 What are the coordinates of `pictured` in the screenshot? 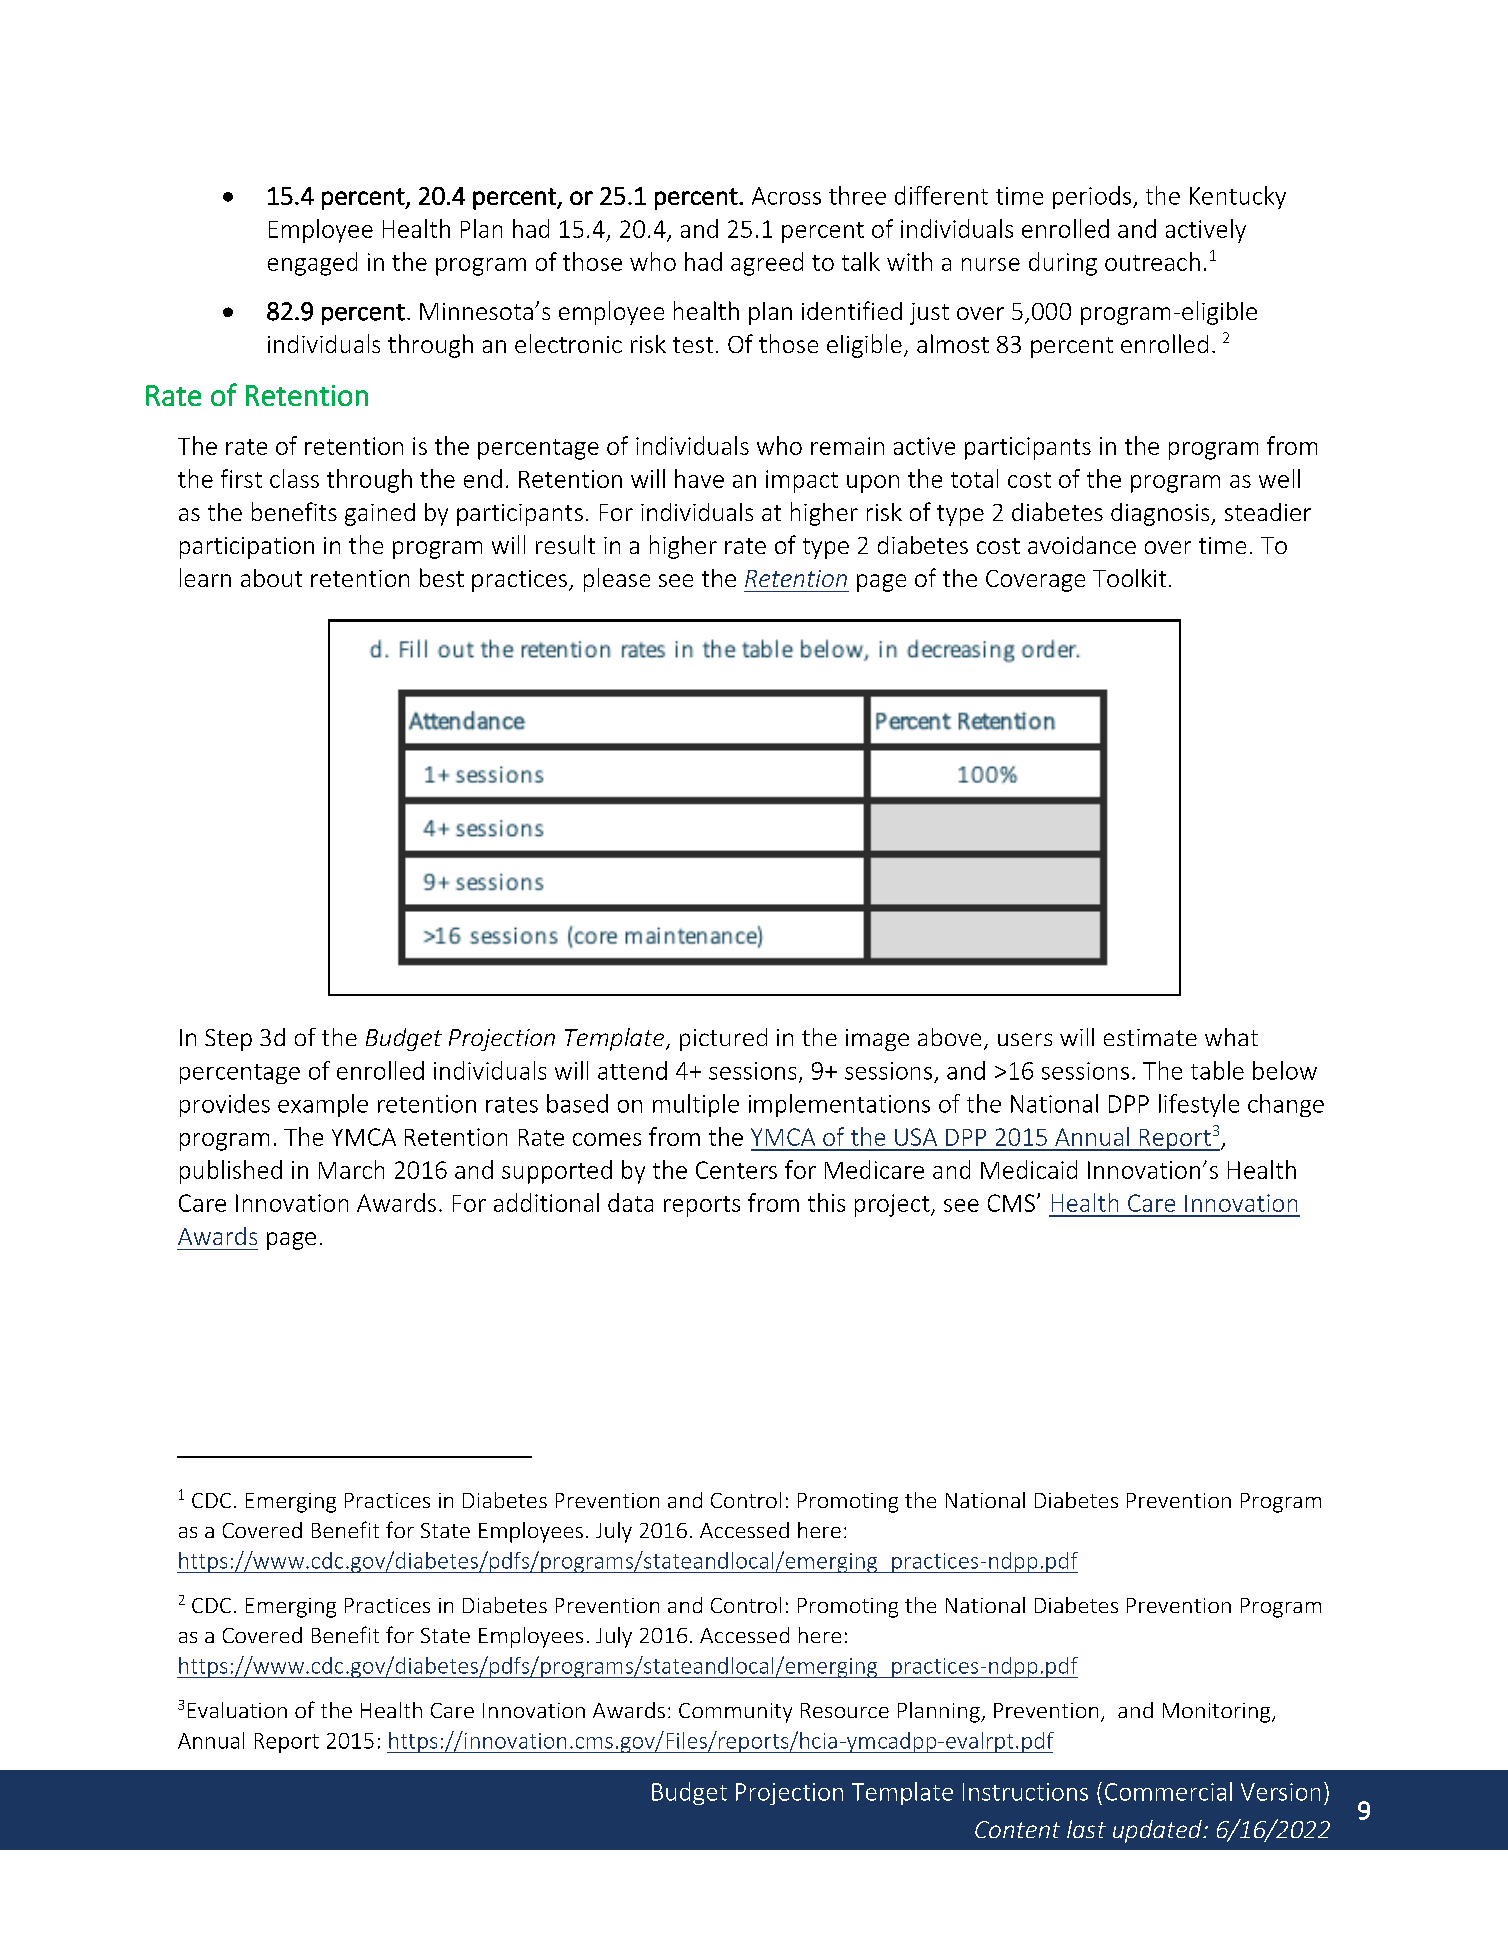 It's located at (723, 1039).
